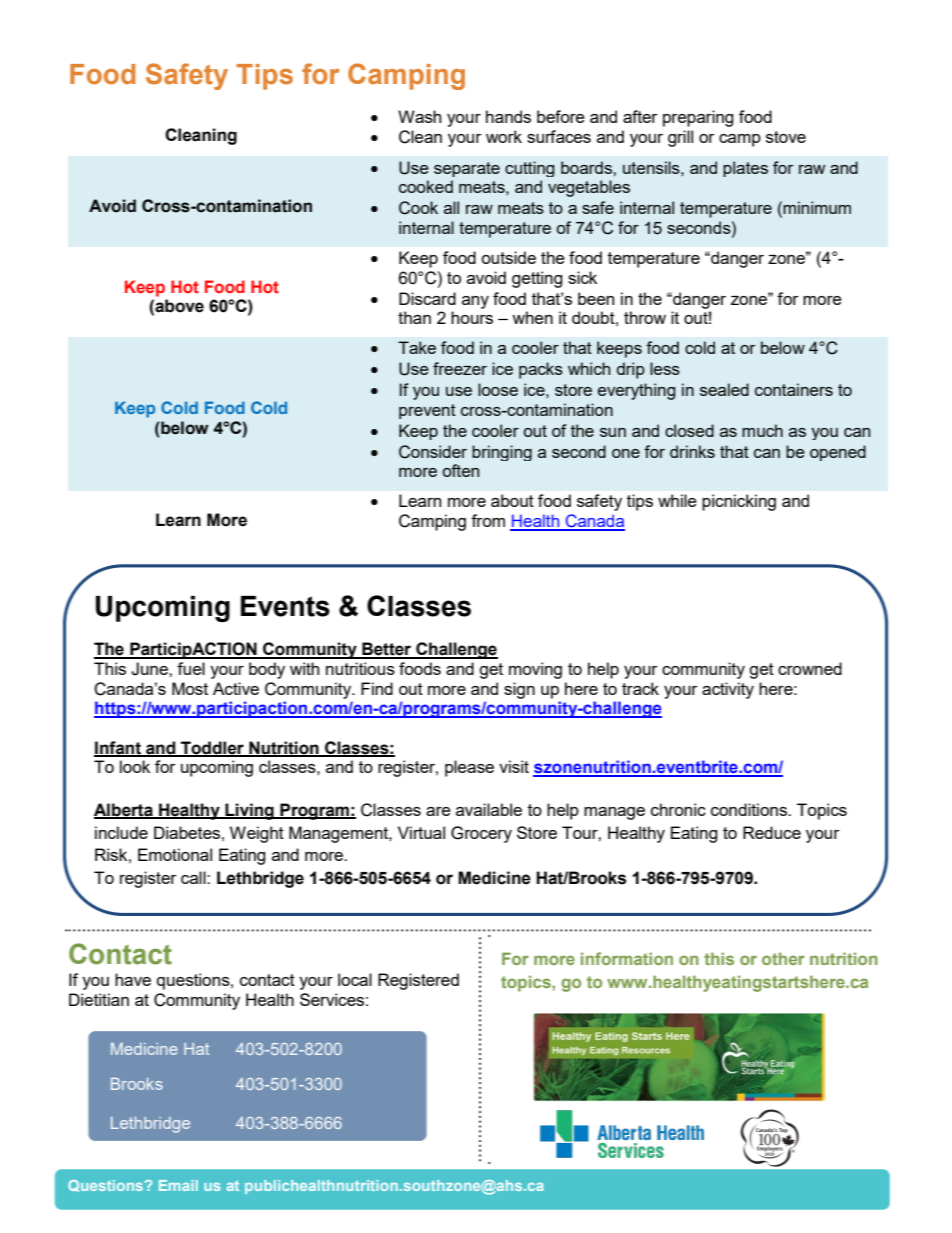 This document has height=1233, width=952. Describe the element at coordinates (460, 368) in the document. I see `freezer` at that location.
